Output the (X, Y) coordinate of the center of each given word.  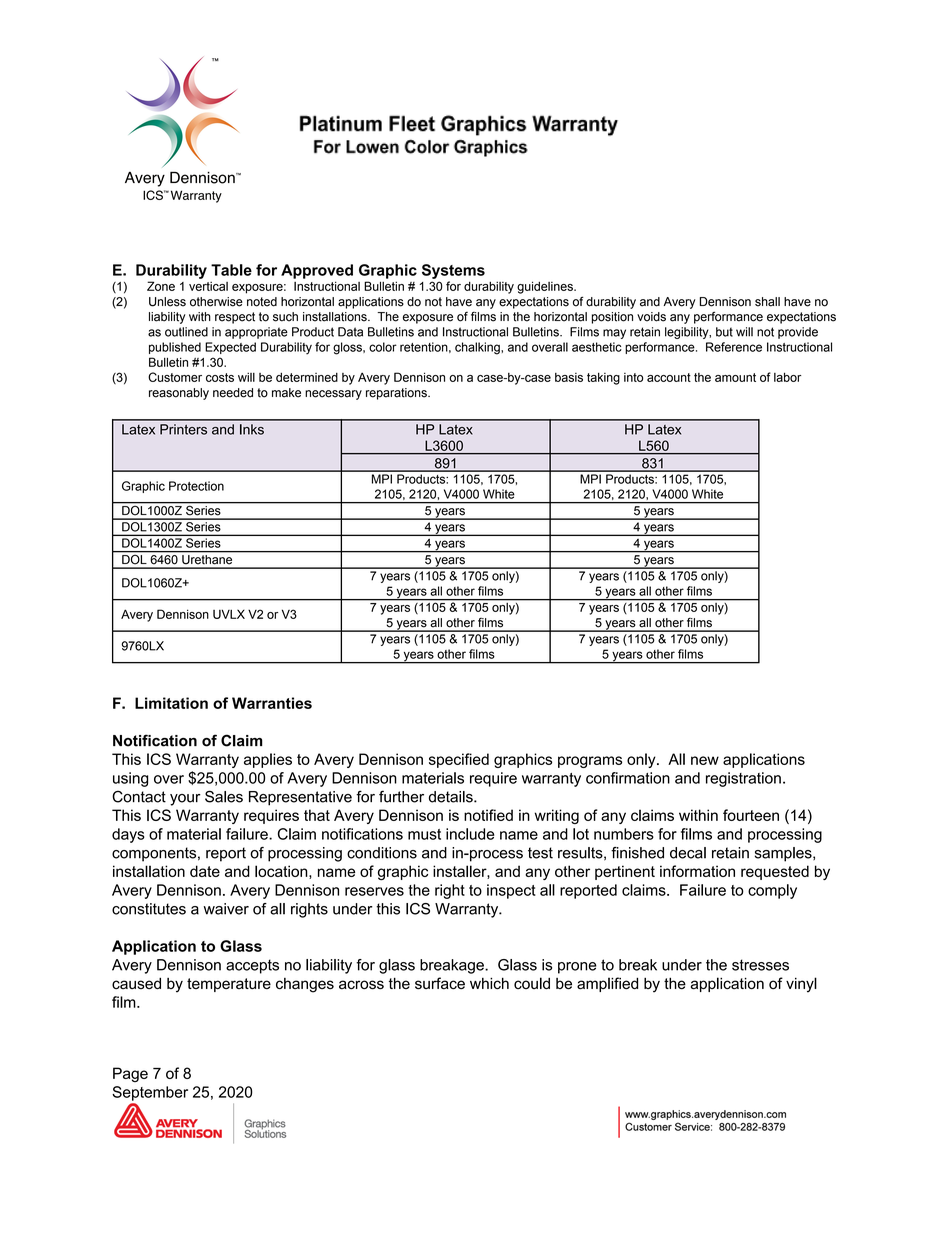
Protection (196, 486)
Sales (224, 796)
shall (767, 302)
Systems (453, 271)
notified (488, 815)
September (150, 1093)
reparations (397, 394)
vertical (208, 286)
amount (735, 377)
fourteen (751, 815)
